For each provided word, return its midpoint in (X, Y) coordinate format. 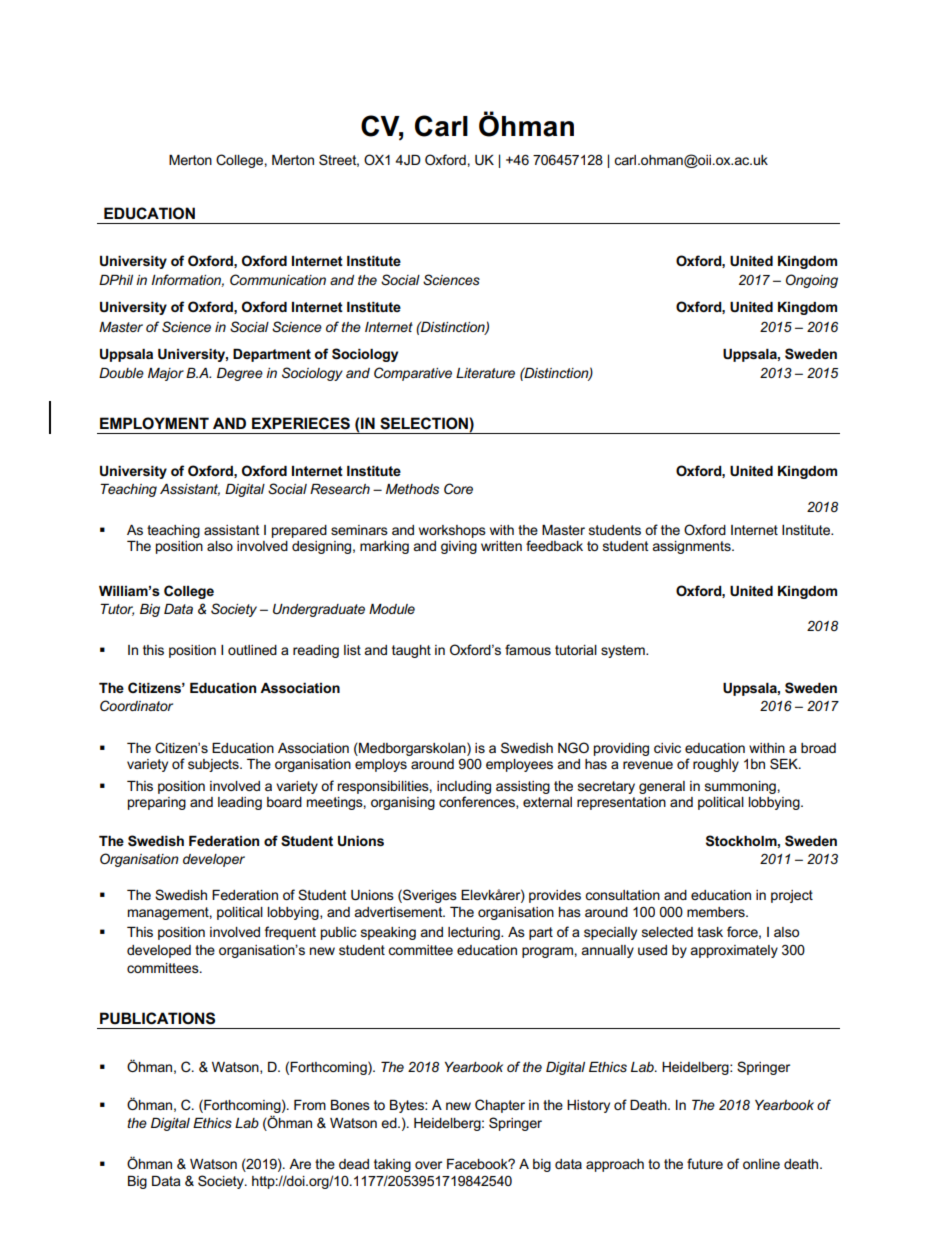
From (310, 1105)
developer (214, 860)
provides (555, 896)
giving (459, 547)
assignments (692, 547)
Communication (278, 279)
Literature (485, 373)
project (792, 896)
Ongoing (812, 281)
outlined (252, 650)
